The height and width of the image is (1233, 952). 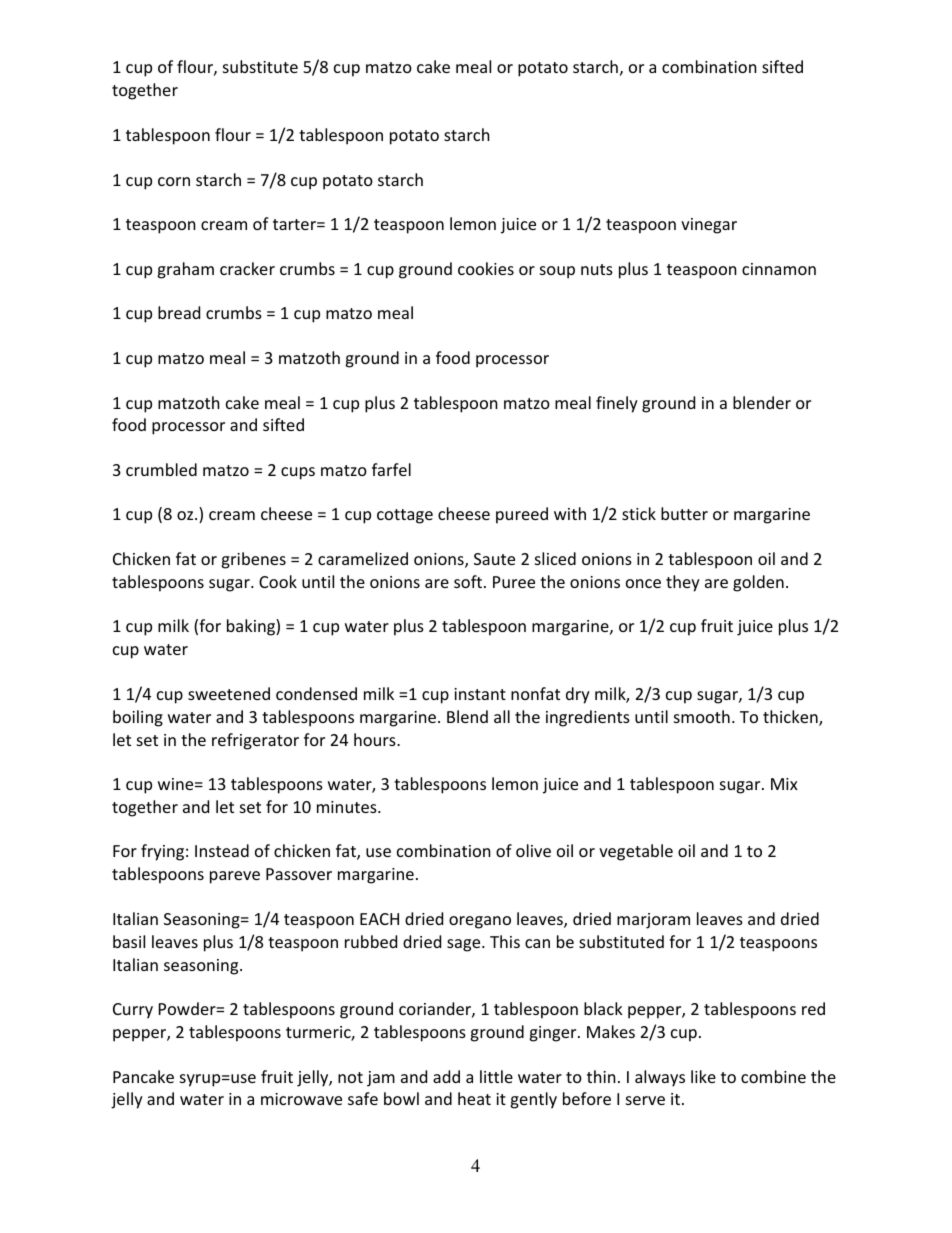 I want to click on refrigerator, so click(x=255, y=741).
